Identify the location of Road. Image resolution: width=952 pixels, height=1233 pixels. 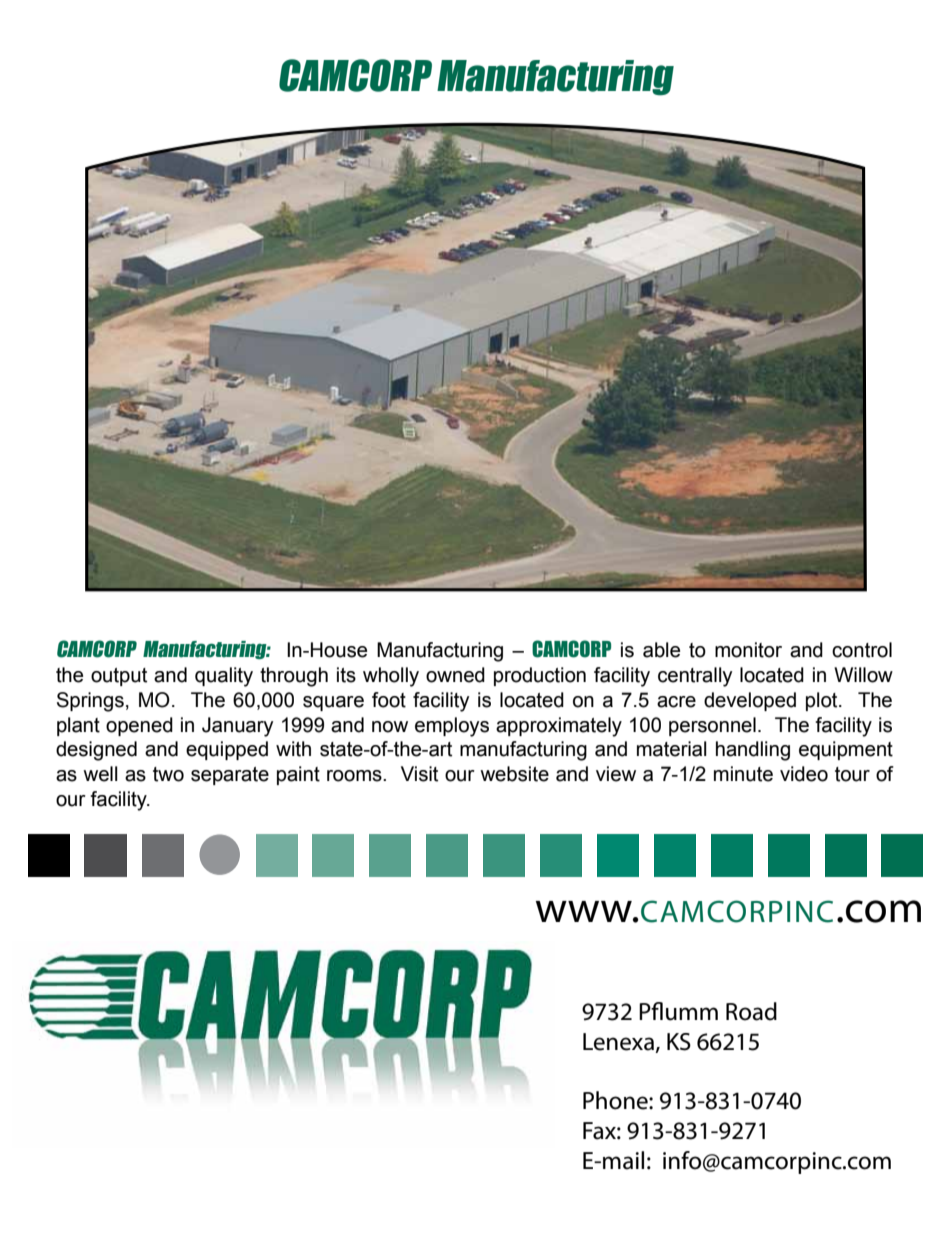
(751, 1011).
